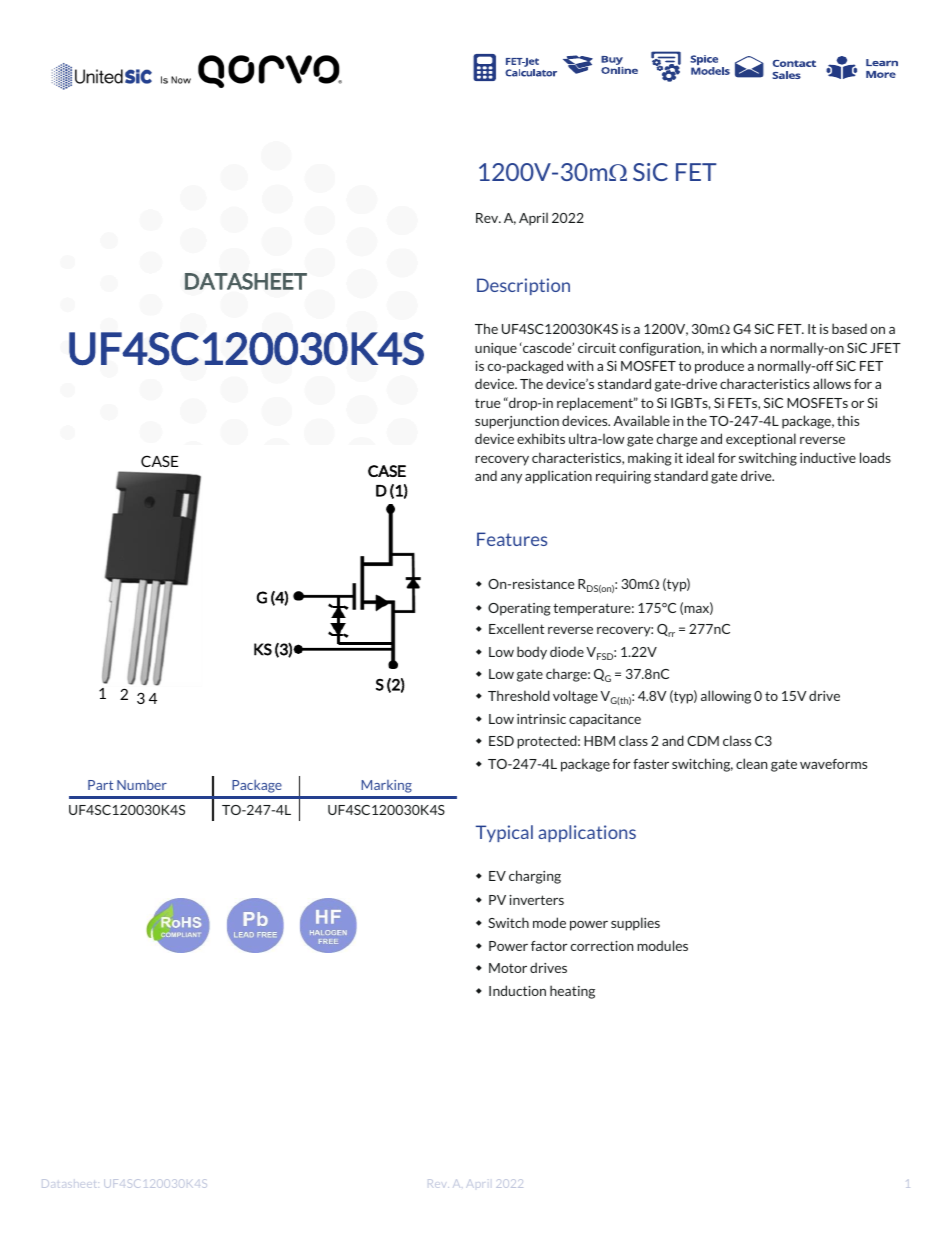  I want to click on Number, so click(142, 785).
